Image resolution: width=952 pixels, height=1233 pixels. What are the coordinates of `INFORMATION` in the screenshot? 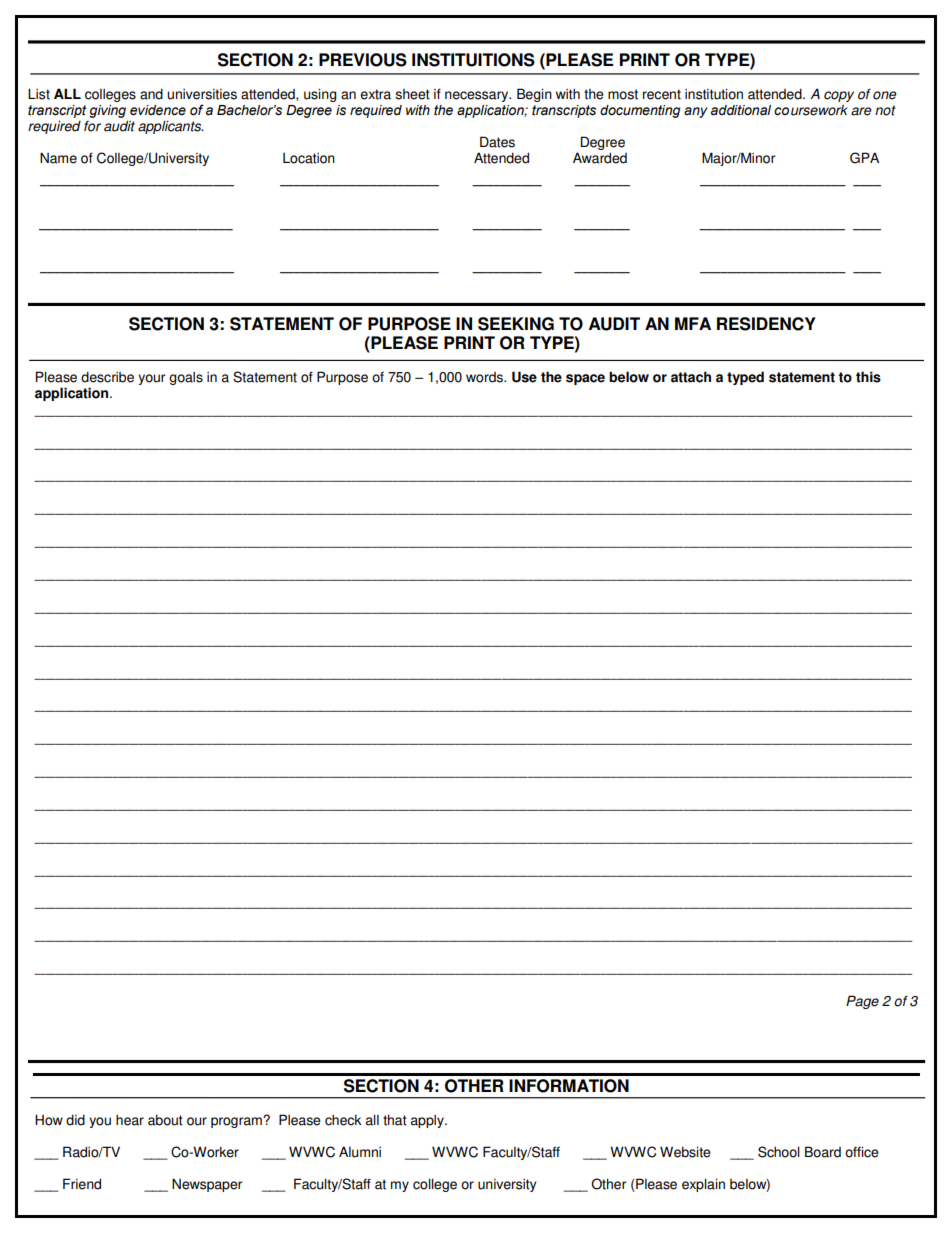 It's located at (569, 1086).
